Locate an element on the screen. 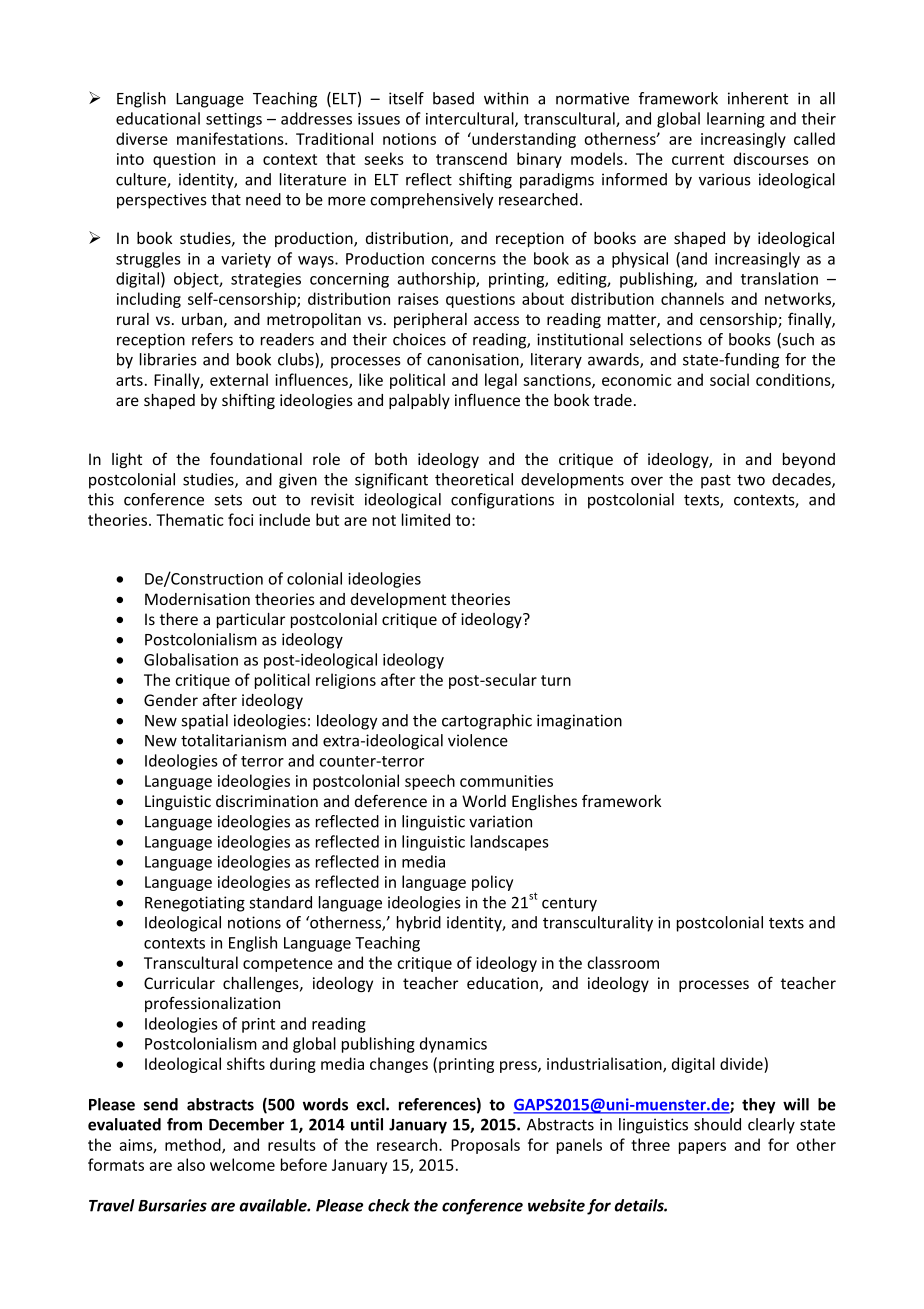  learning is located at coordinates (736, 120).
